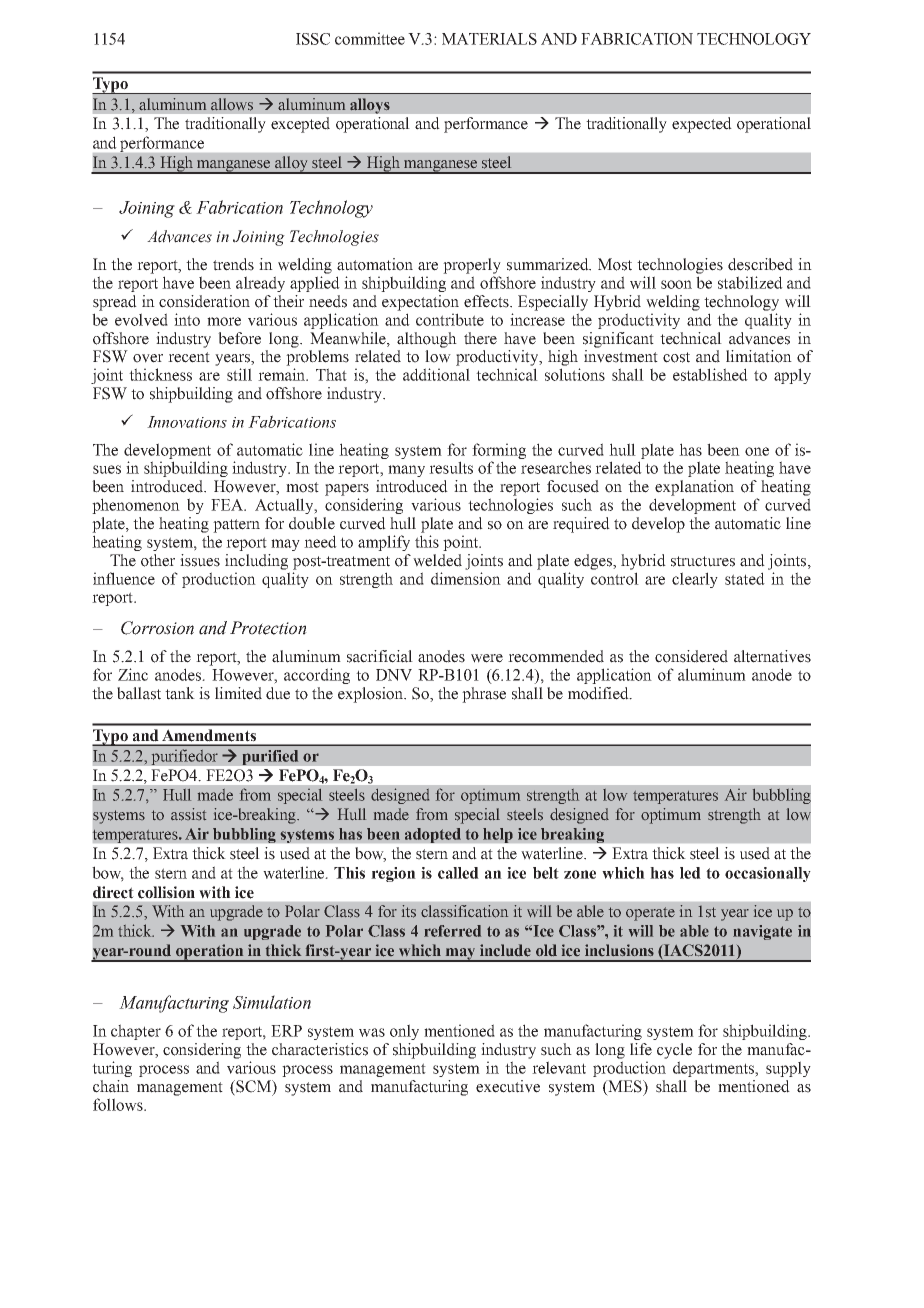 This image has height=1308, width=924. What do you see at coordinates (232, 104) in the image?
I see `allows` at bounding box center [232, 104].
